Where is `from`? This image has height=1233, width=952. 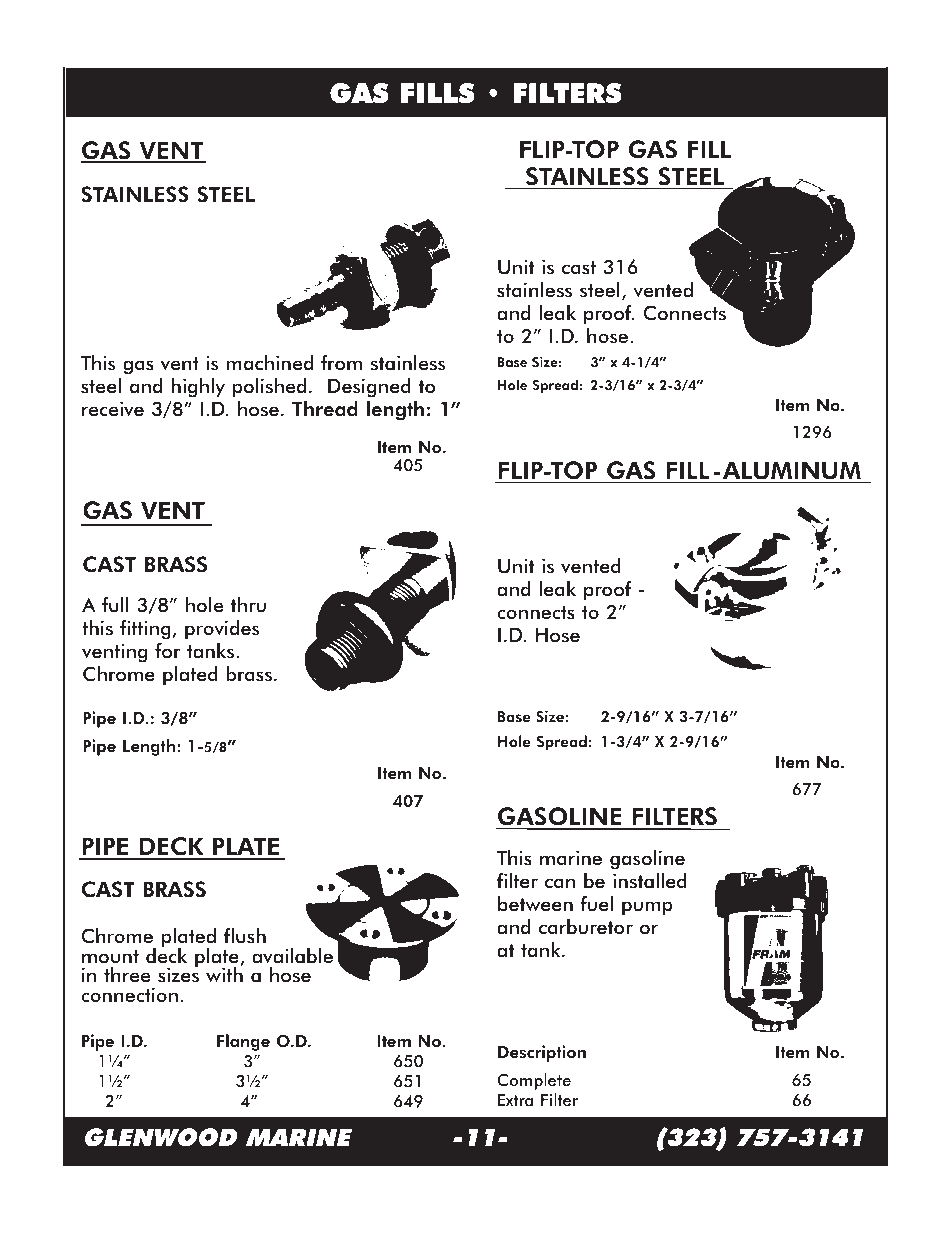
from is located at coordinates (341, 363).
